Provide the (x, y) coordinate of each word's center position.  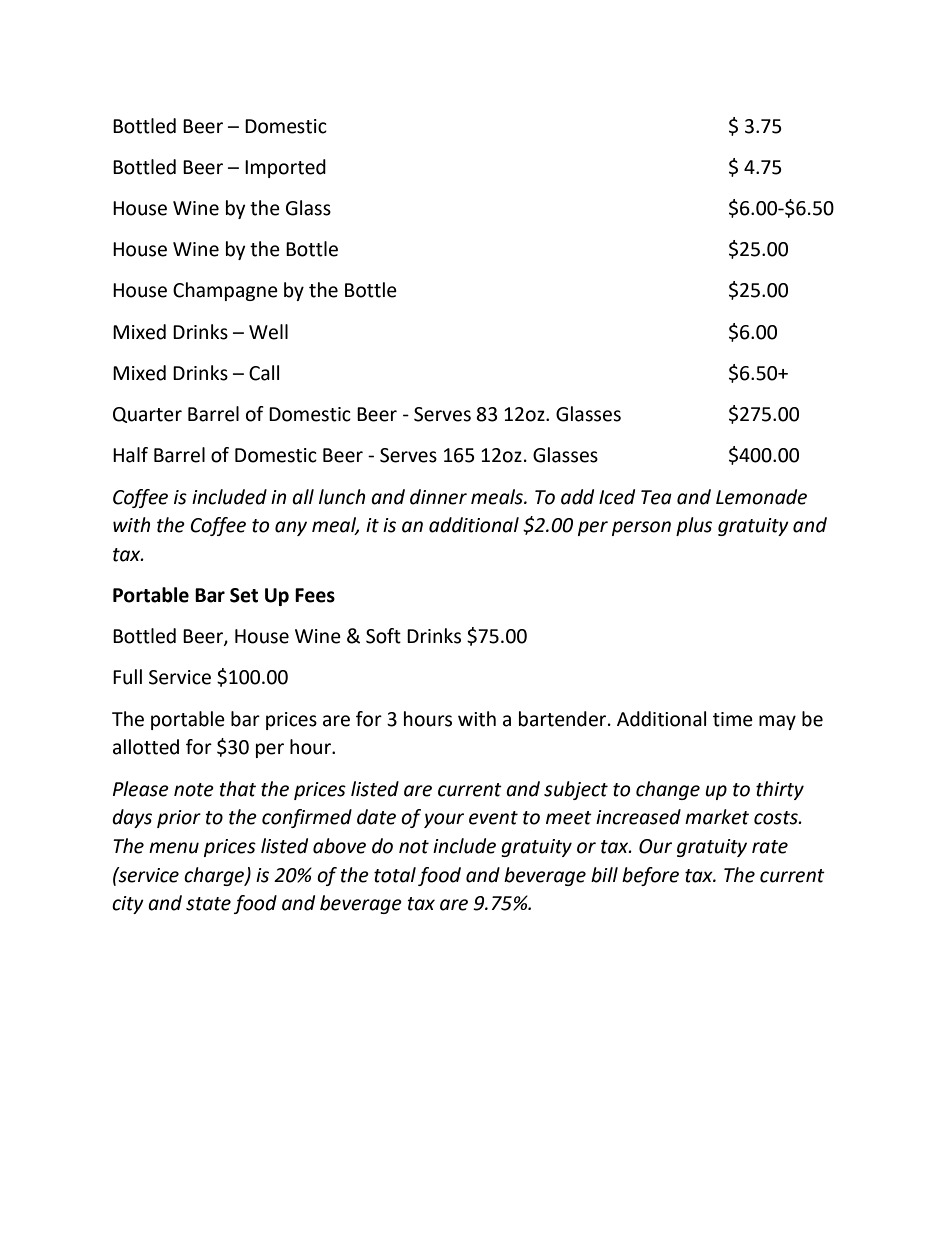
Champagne (225, 291)
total (395, 875)
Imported (285, 168)
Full (127, 677)
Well (268, 332)
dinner (438, 497)
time (733, 719)
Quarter (147, 415)
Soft (383, 636)
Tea (656, 497)
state (208, 904)
